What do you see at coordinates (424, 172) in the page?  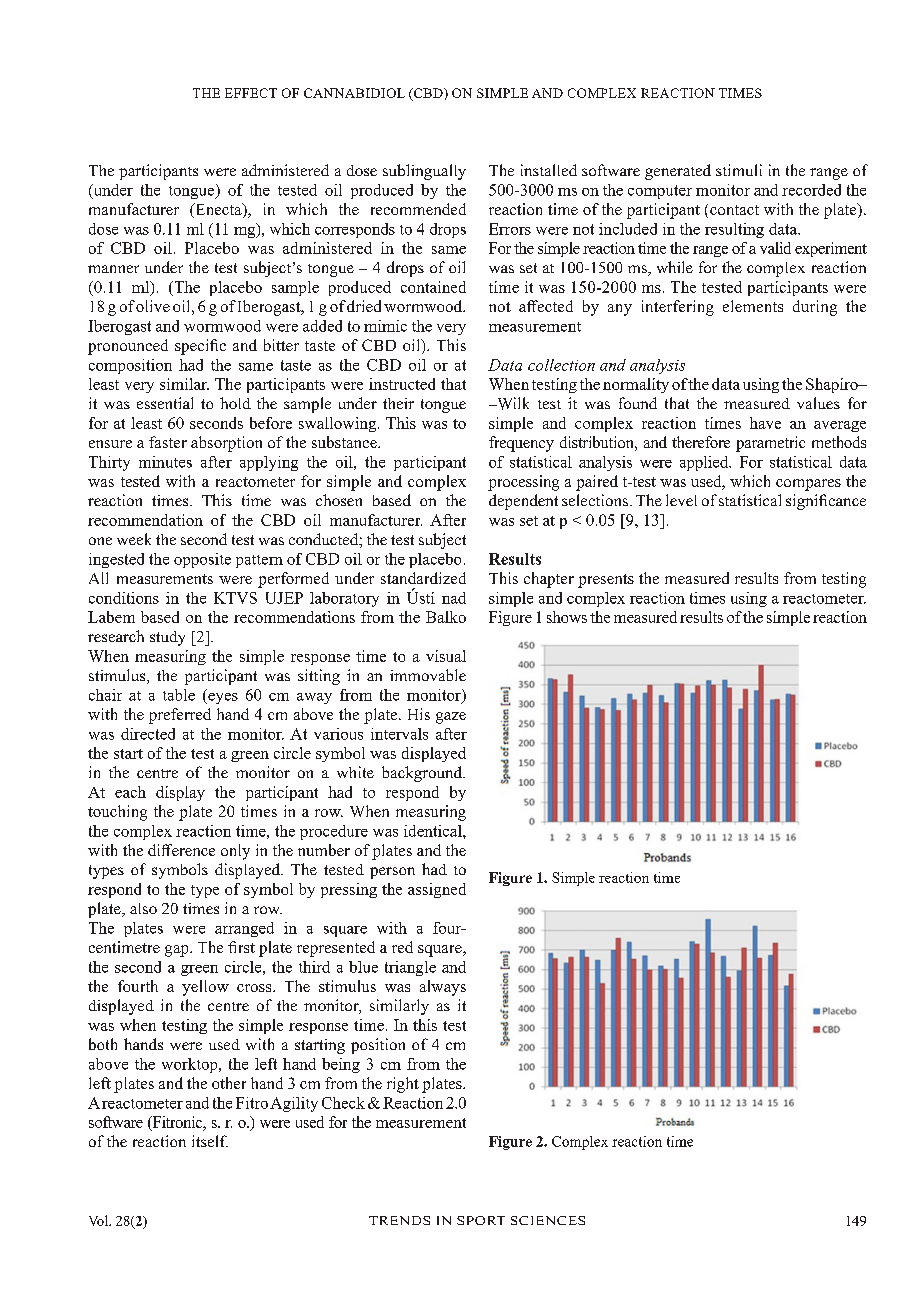 I see `sublingually` at bounding box center [424, 172].
